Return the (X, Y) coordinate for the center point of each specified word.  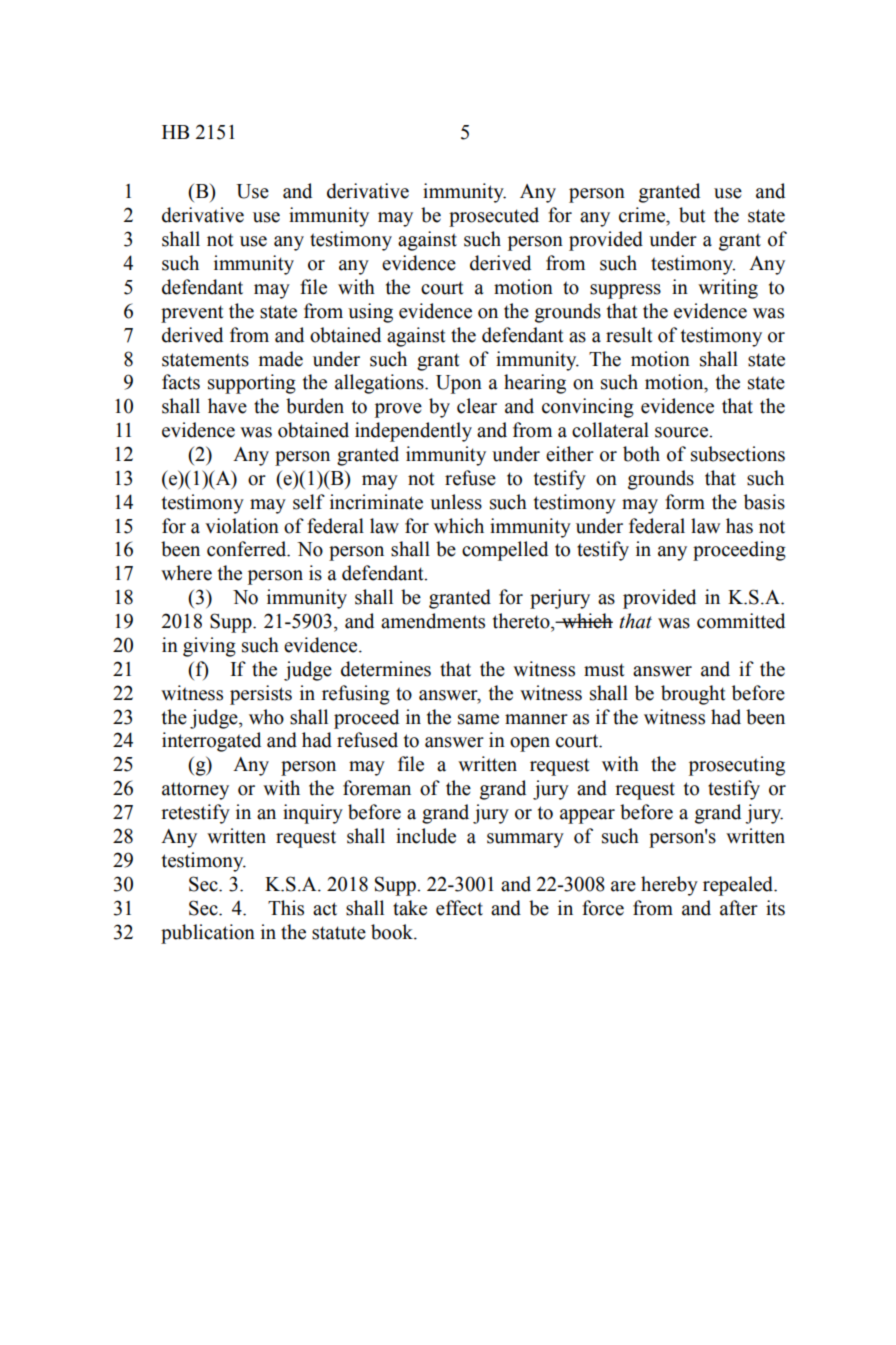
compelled (505, 551)
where (186, 573)
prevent (192, 314)
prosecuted (494, 217)
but (692, 215)
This (286, 908)
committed (741, 621)
